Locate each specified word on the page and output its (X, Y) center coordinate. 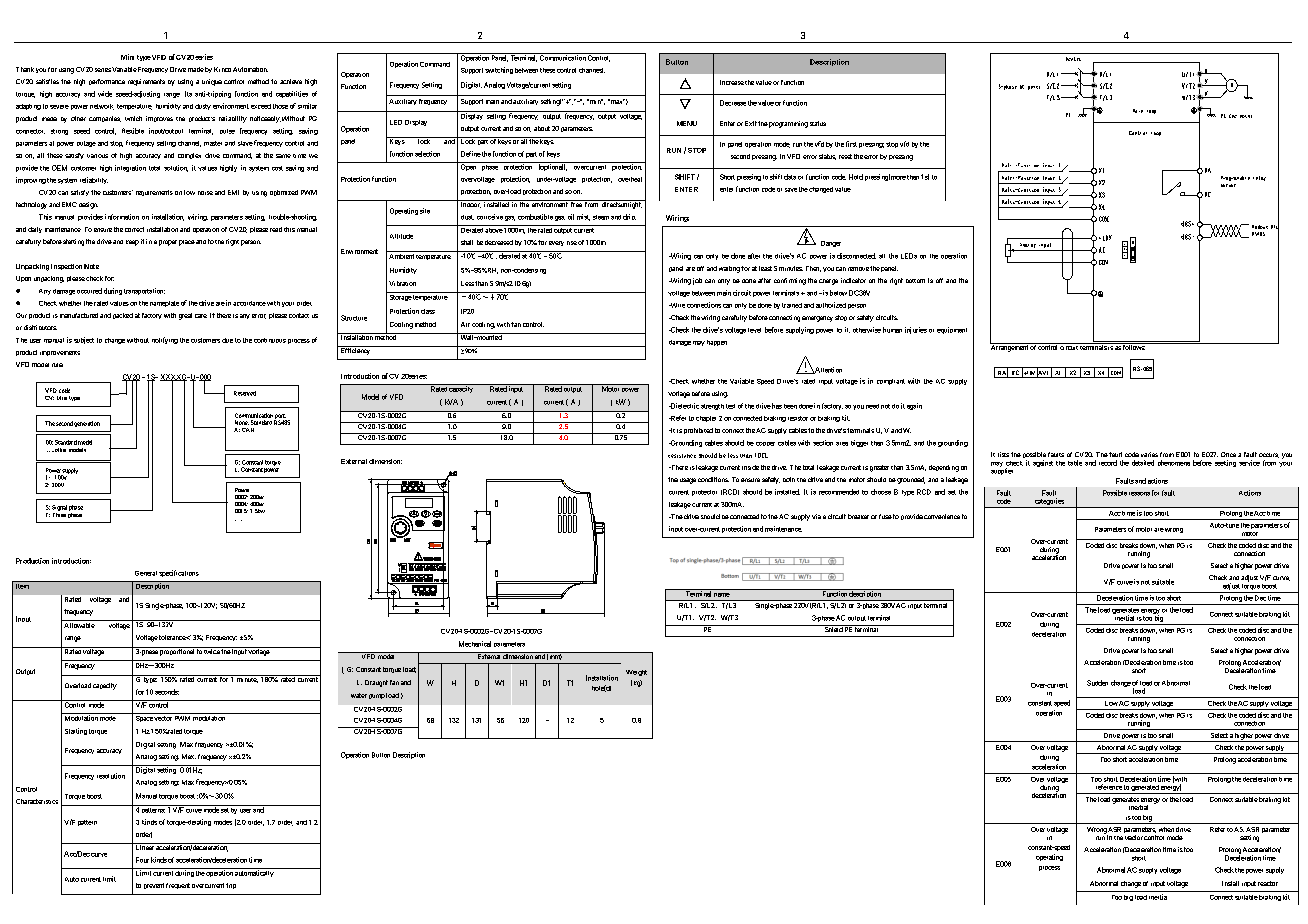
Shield (833, 628)
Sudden (1097, 683)
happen (717, 343)
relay (1259, 178)
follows (1133, 346)
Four (142, 860)
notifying (165, 340)
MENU (687, 123)
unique (212, 82)
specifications (179, 573)
